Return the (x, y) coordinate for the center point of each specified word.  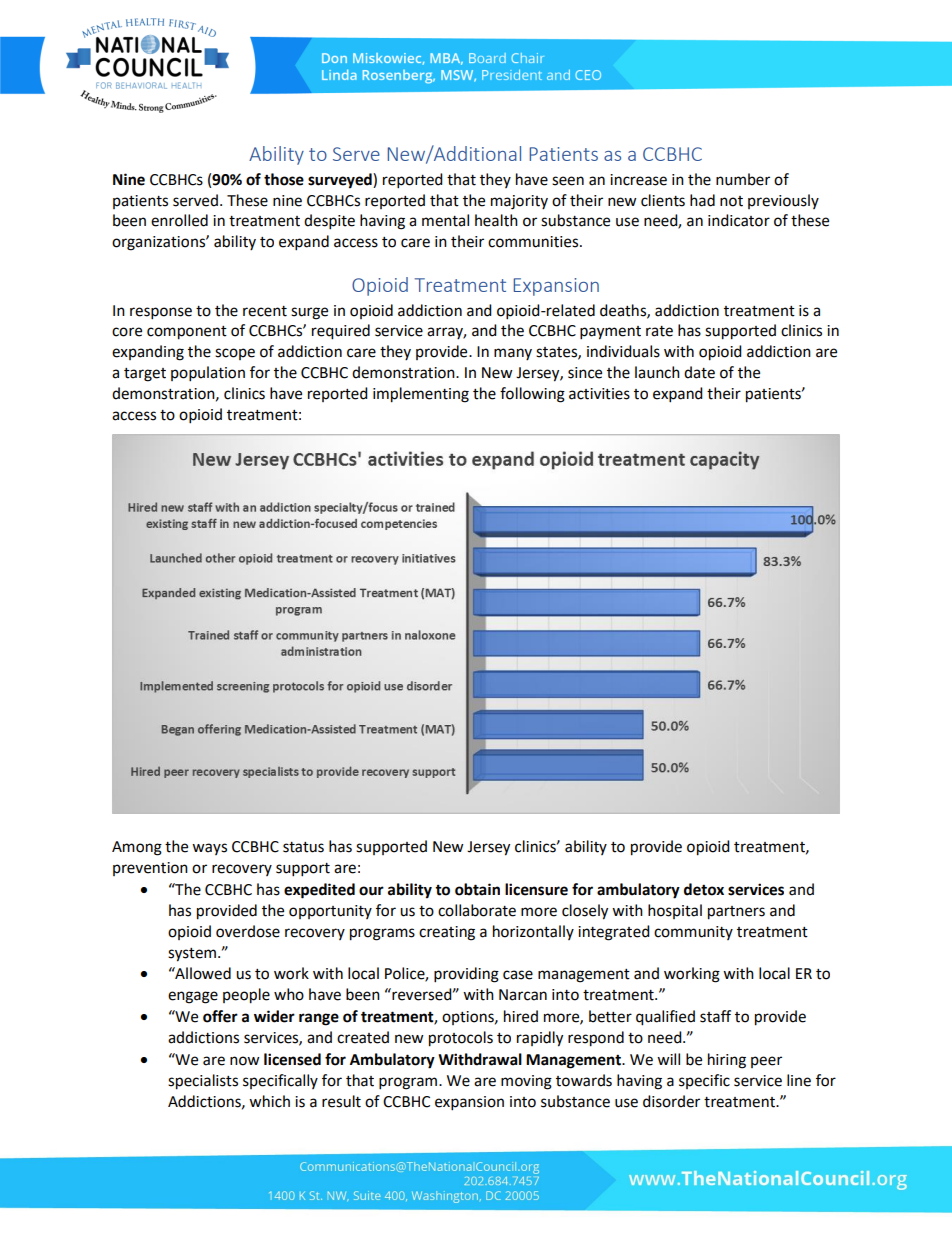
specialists (203, 1082)
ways (209, 849)
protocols (461, 1039)
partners (736, 913)
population (208, 374)
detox (704, 889)
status (303, 847)
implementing (421, 395)
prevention (150, 869)
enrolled (179, 220)
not (731, 201)
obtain (477, 889)
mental (445, 220)
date (699, 372)
